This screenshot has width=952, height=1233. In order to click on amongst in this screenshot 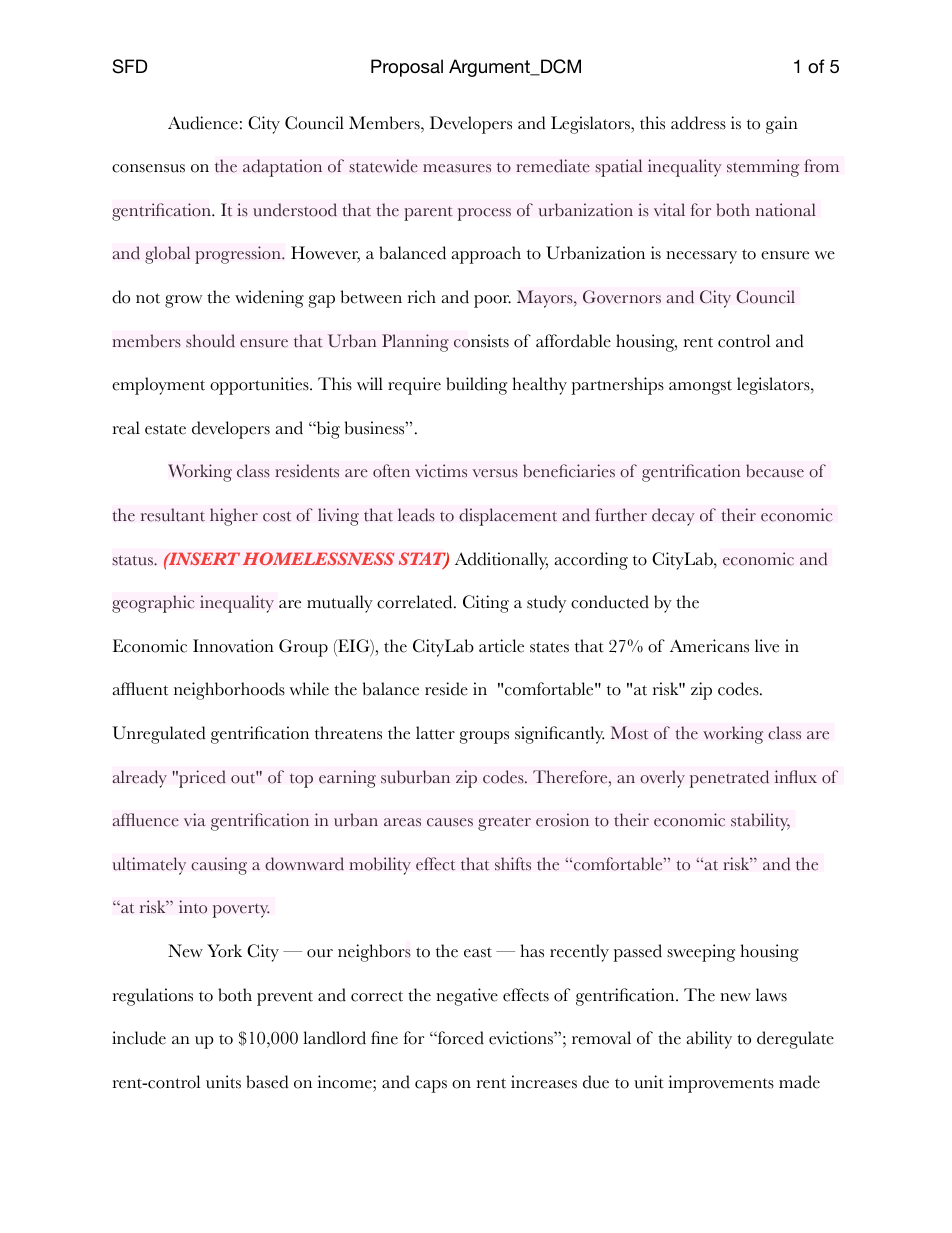, I will do `click(700, 387)`.
